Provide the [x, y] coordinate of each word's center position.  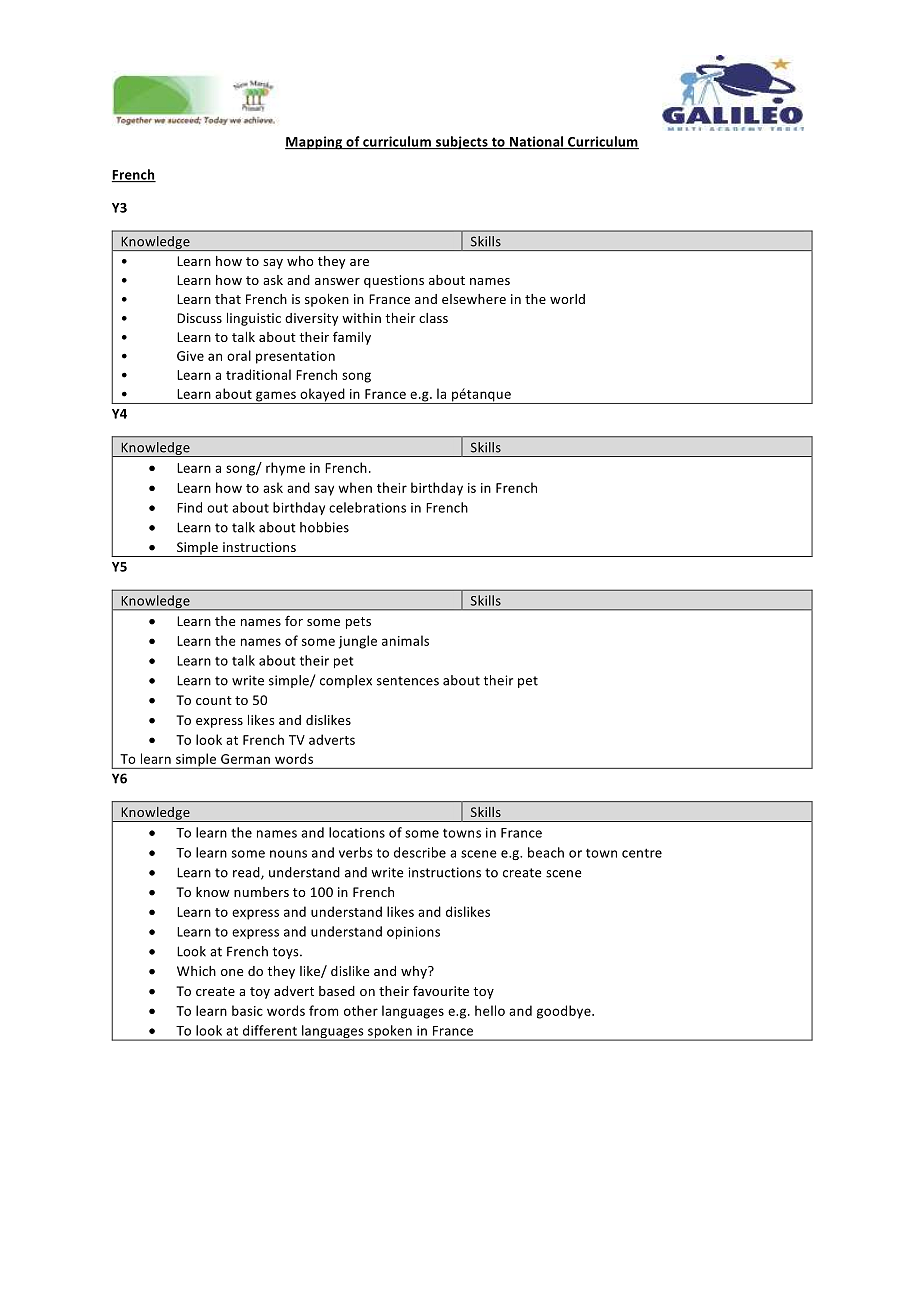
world [567, 299]
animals [405, 640]
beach [546, 852]
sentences [408, 681]
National [537, 142]
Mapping [315, 143]
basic [247, 1010]
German [245, 759]
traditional [258, 374]
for [294, 620]
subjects [462, 143]
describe [420, 852]
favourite [441, 990]
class [433, 318]
